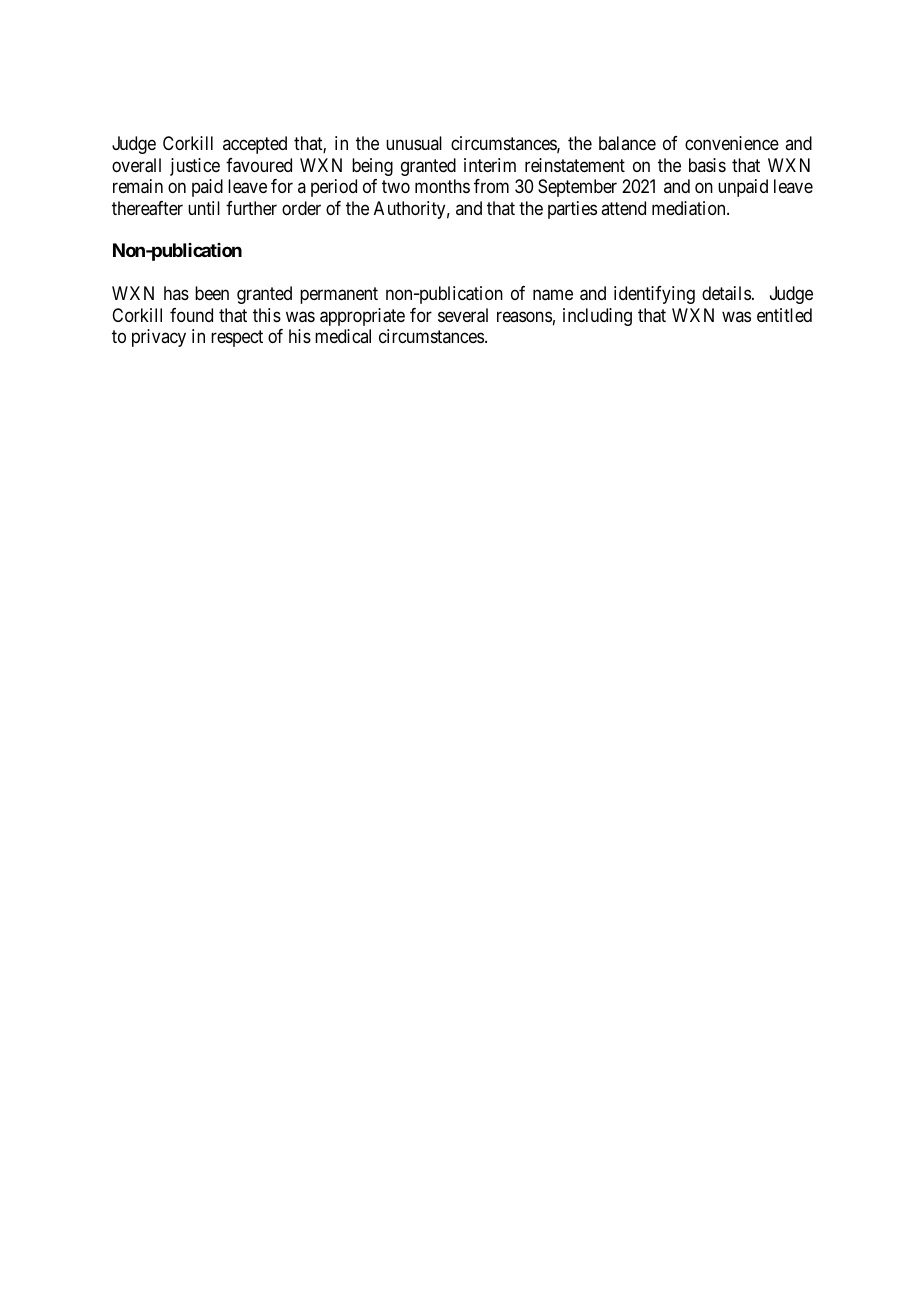 This screenshot has width=924, height=1308. Describe the element at coordinates (690, 208) in the screenshot. I see `mediation` at that location.
